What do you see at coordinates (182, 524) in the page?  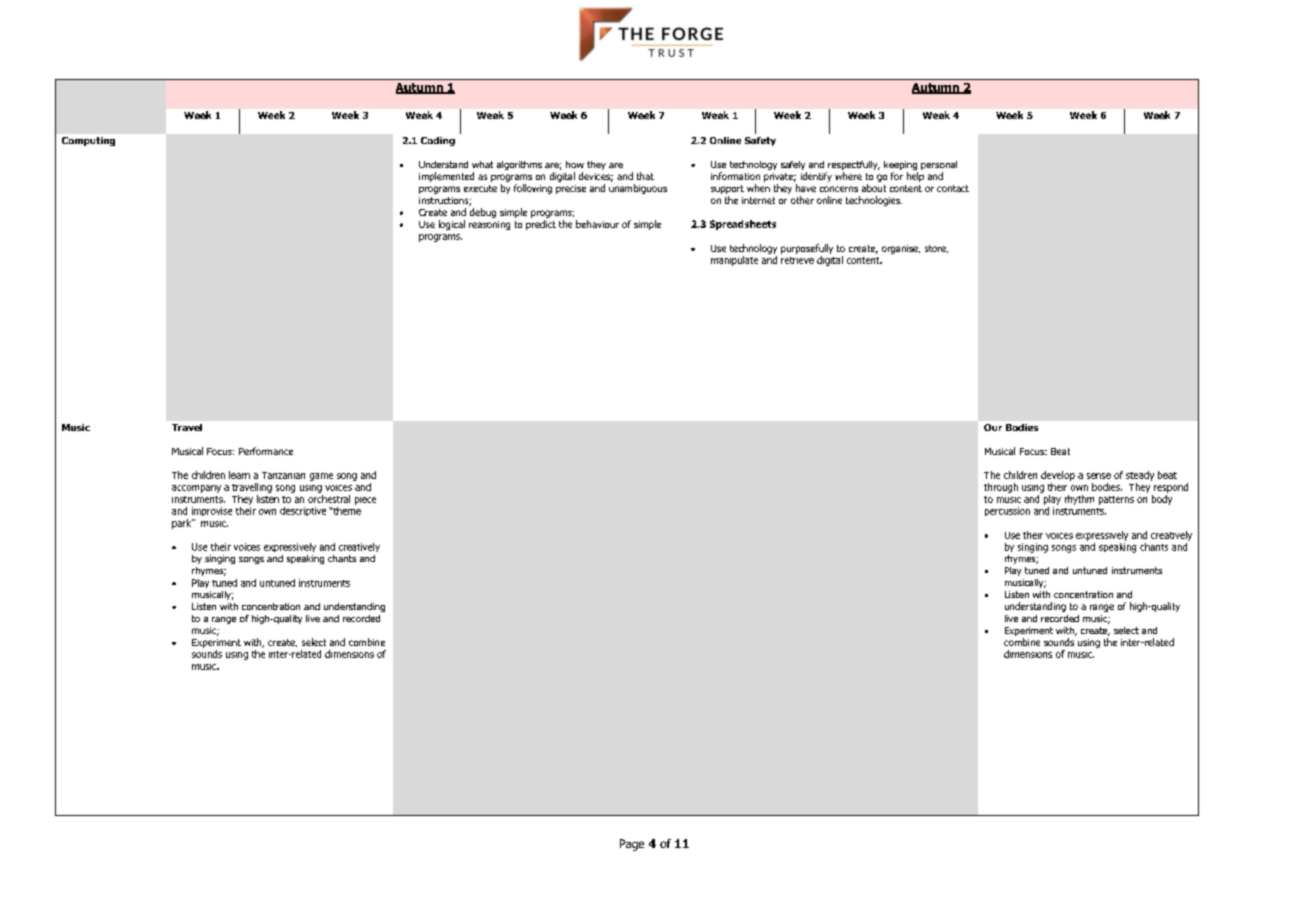 I see `park` at bounding box center [182, 524].
